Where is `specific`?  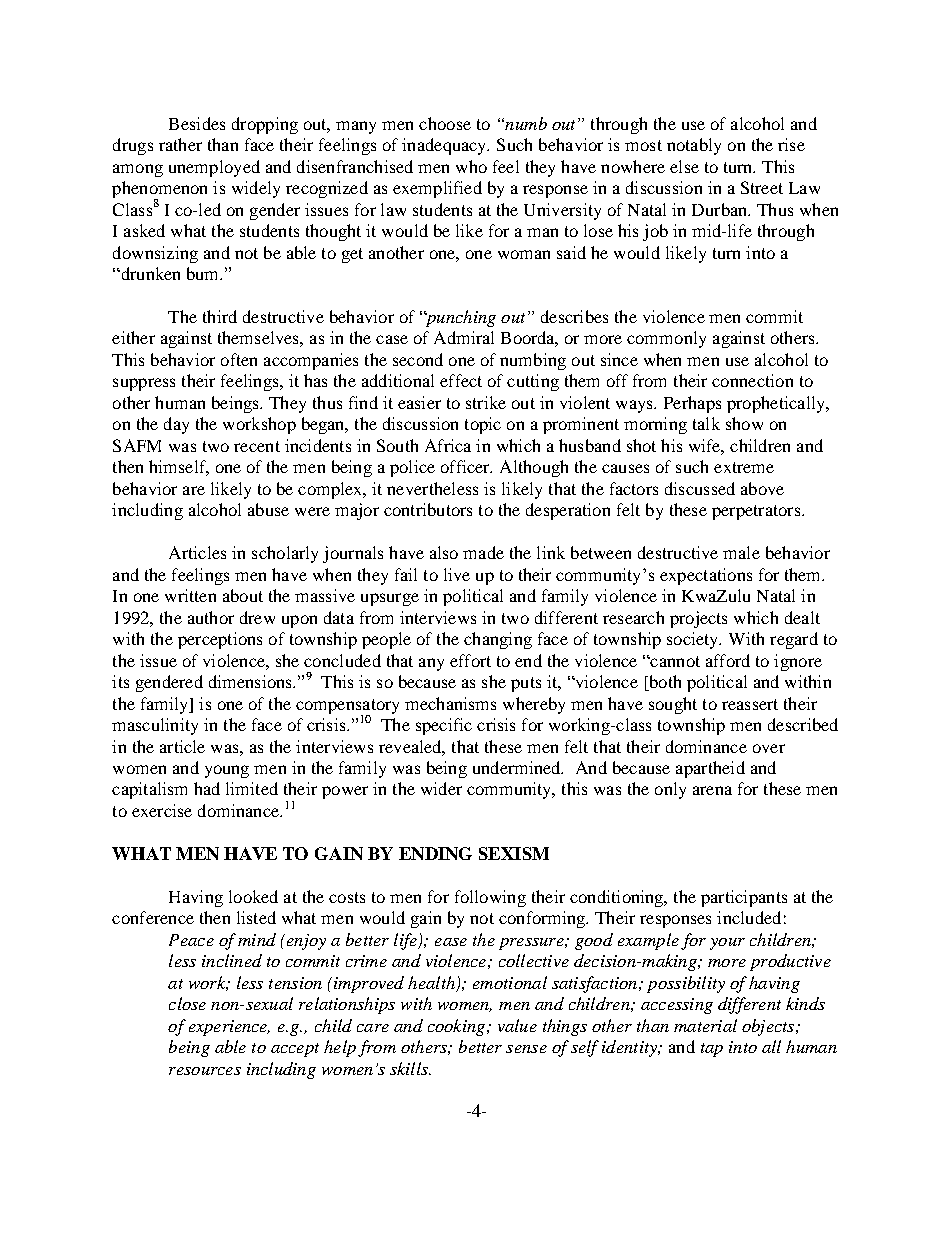 specific is located at coordinates (444, 726).
